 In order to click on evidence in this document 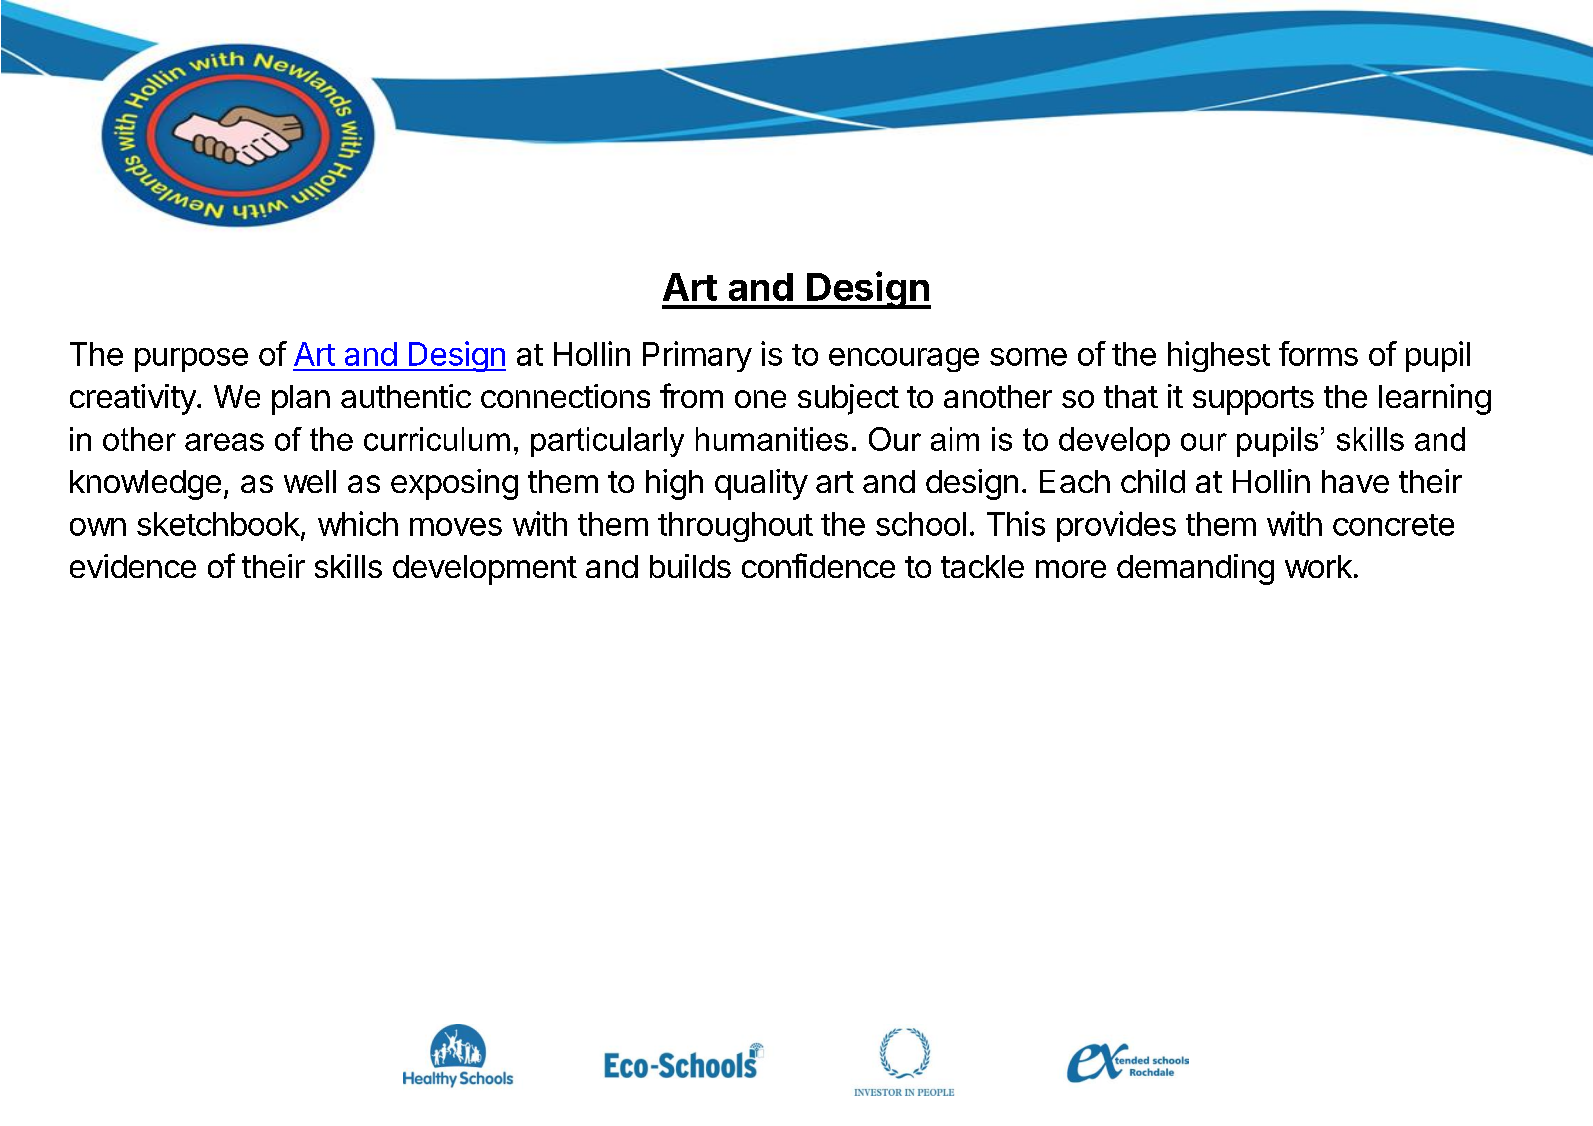, I will do `click(133, 566)`.
